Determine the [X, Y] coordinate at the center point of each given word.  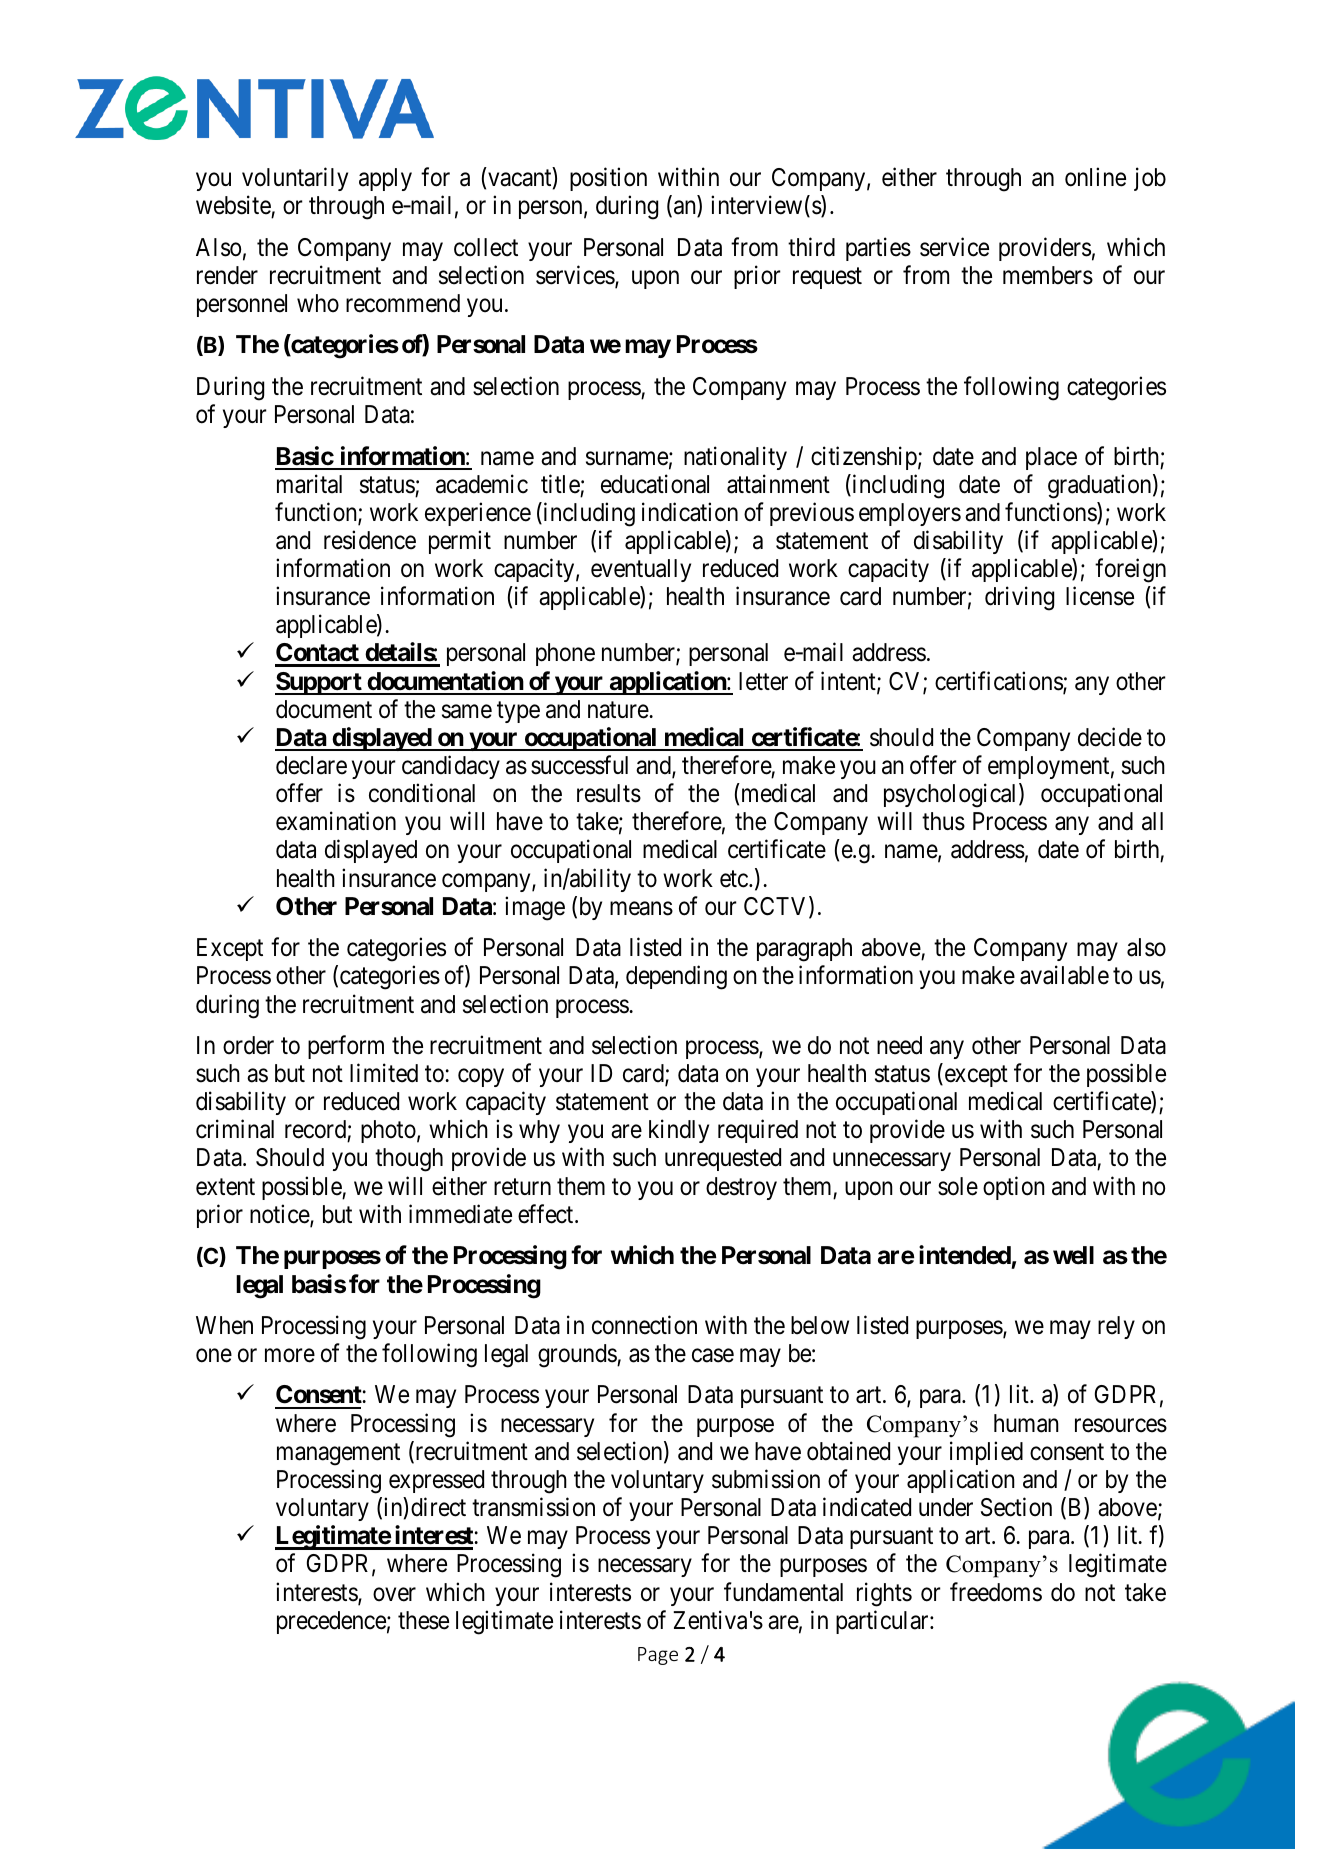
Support [319, 683]
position [608, 179]
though [409, 1160]
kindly [679, 1131]
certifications [999, 682]
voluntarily [295, 179]
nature [619, 710]
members [1048, 275]
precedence [331, 1622]
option [1014, 1188]
